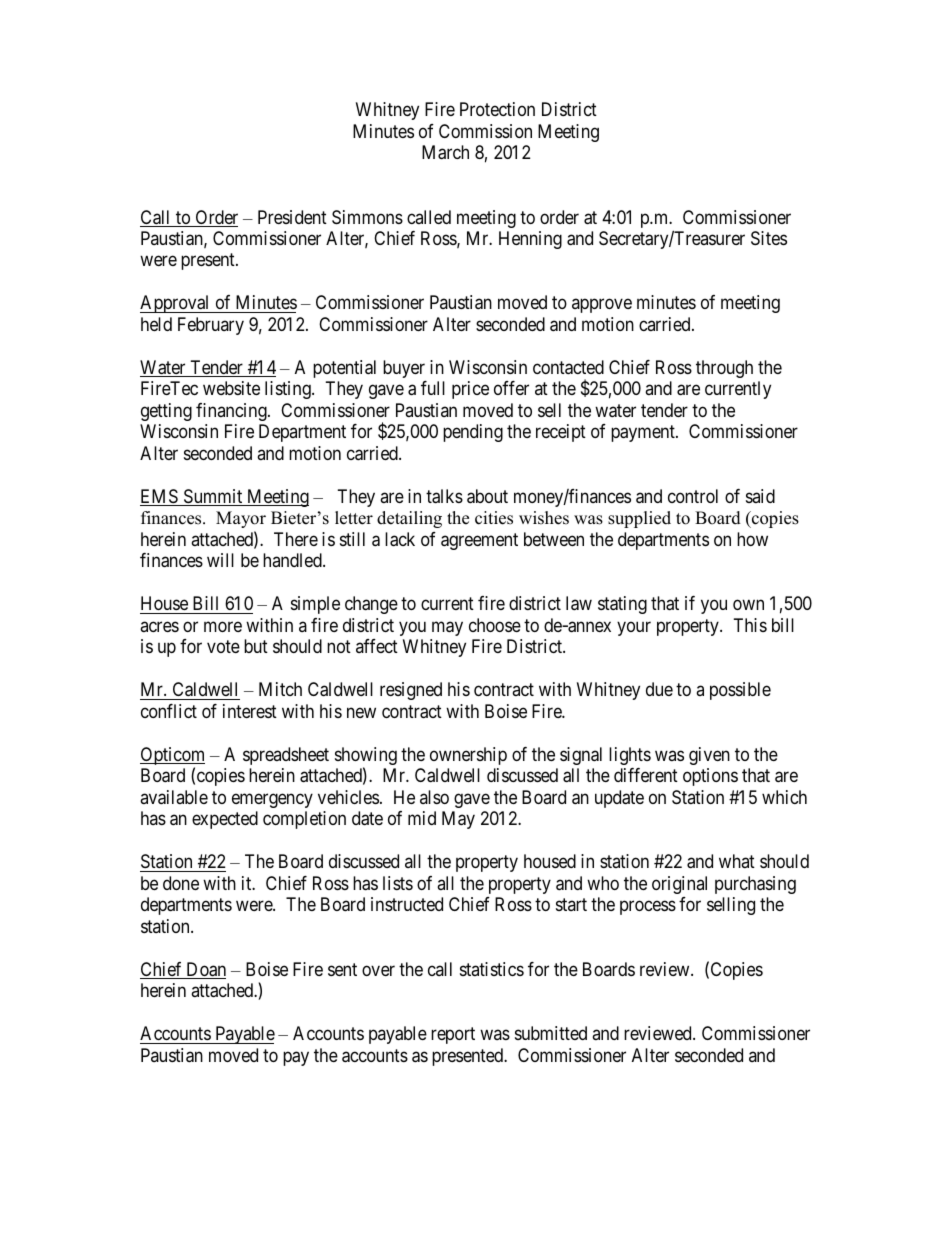 This screenshot has height=1233, width=952. Describe the element at coordinates (750, 625) in the screenshot. I see `This` at that location.
